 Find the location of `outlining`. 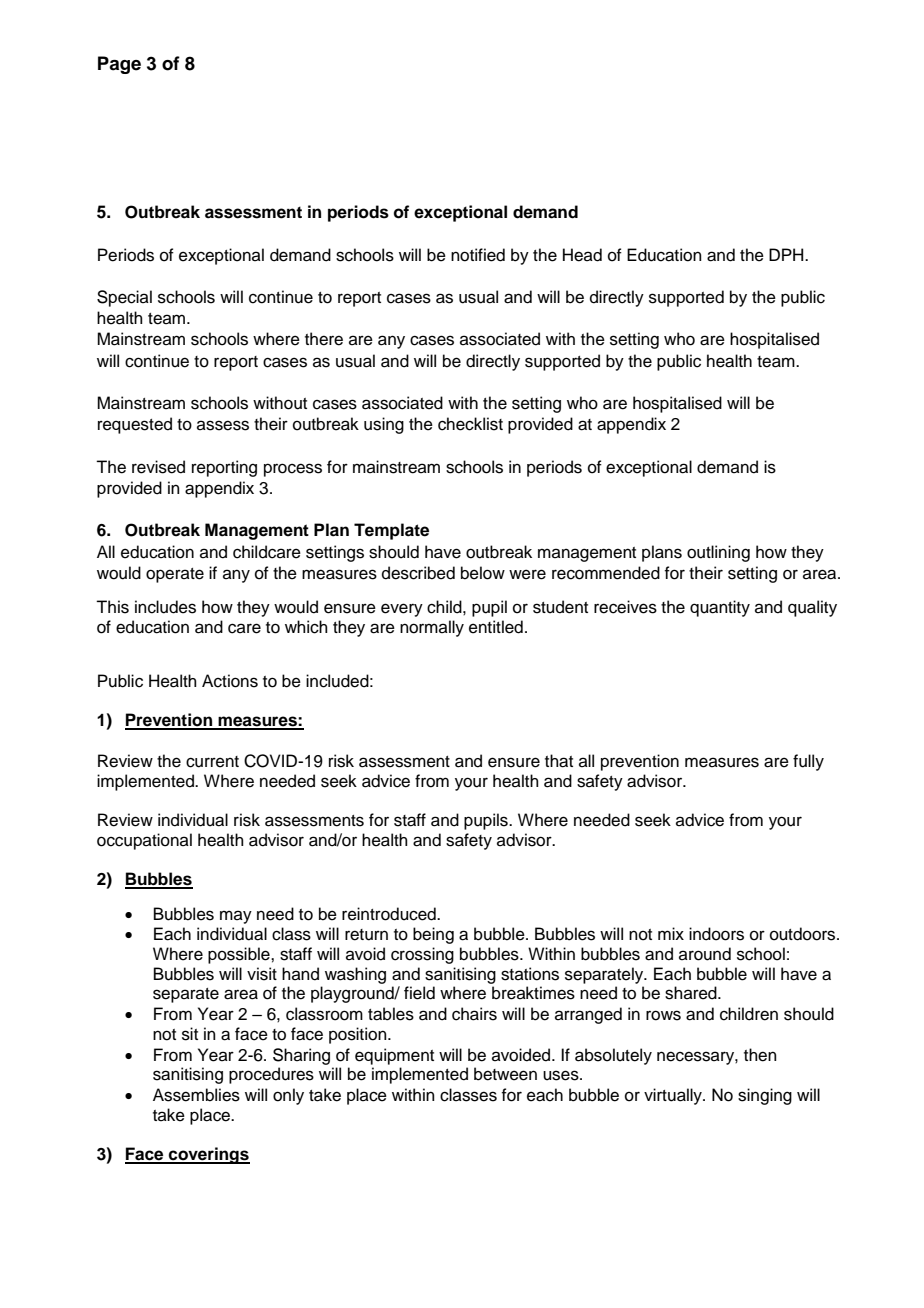

outlining is located at coordinates (718, 553).
